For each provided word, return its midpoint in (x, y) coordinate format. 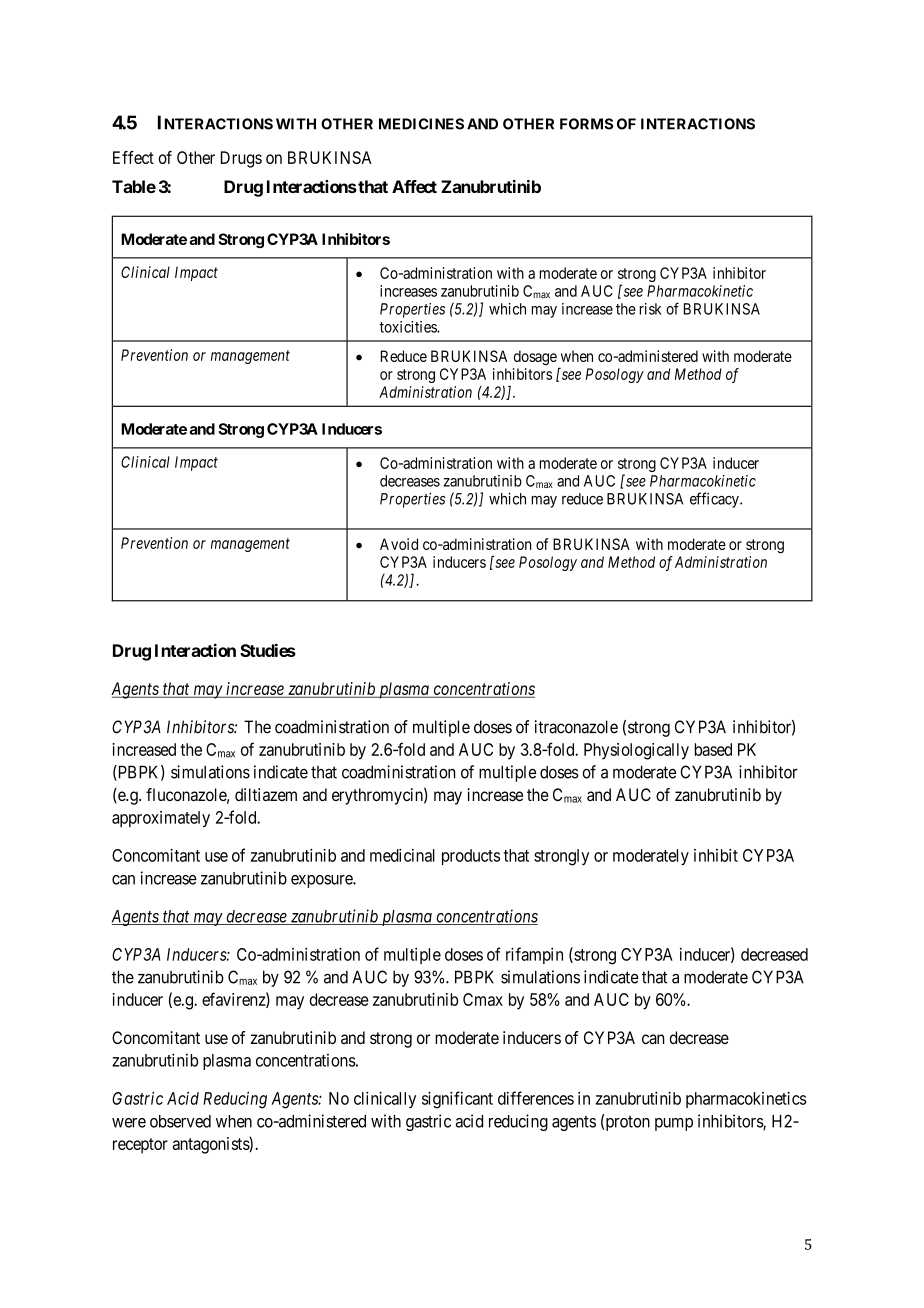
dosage (535, 357)
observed (180, 1121)
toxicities (408, 327)
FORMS (586, 124)
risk (651, 309)
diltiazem (266, 794)
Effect (133, 157)
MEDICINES (421, 124)
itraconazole (576, 727)
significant (457, 1100)
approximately (161, 819)
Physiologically (636, 751)
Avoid (399, 544)
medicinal (402, 855)
